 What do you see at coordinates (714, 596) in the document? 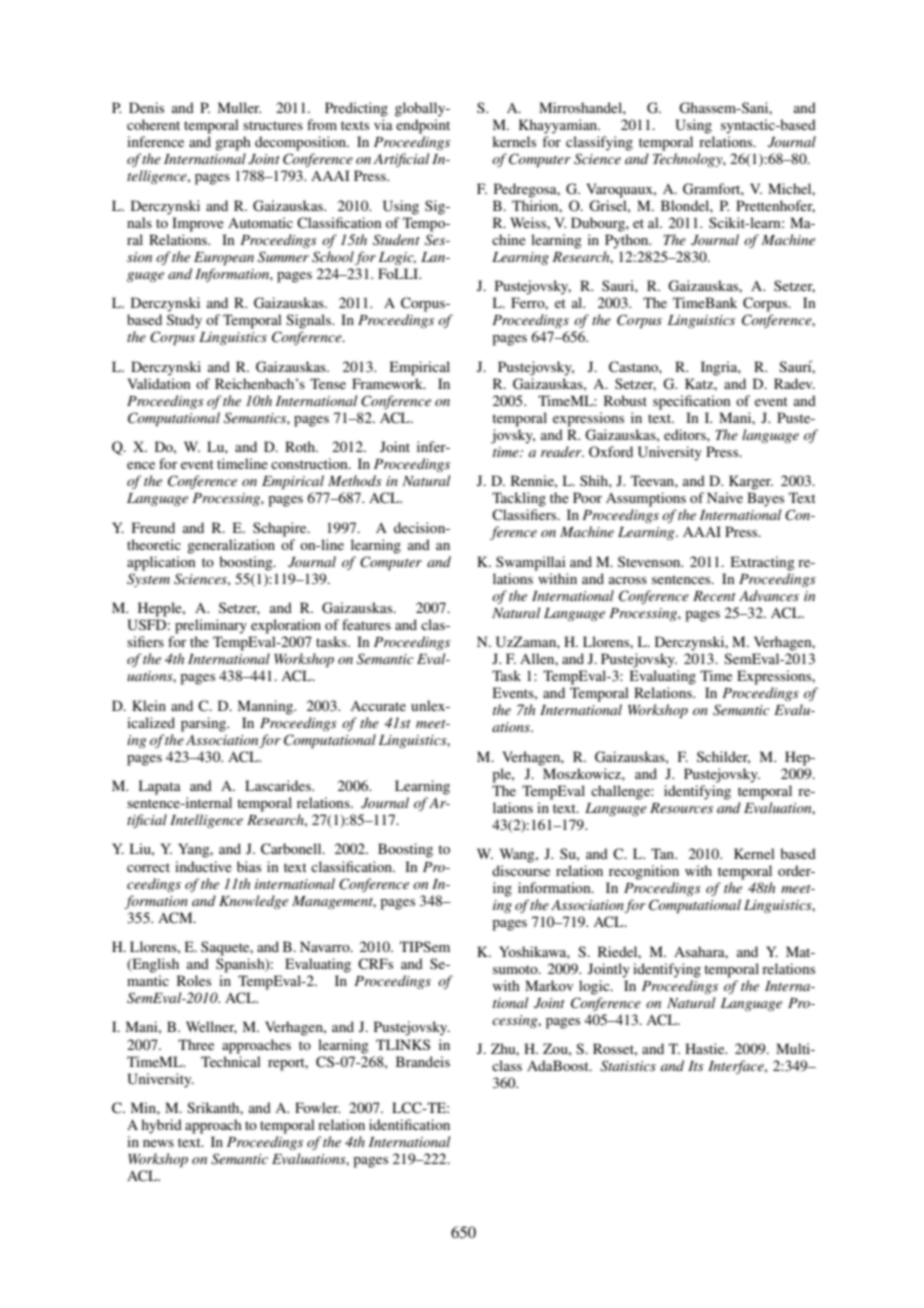
I see `Recent` at bounding box center [714, 596].
